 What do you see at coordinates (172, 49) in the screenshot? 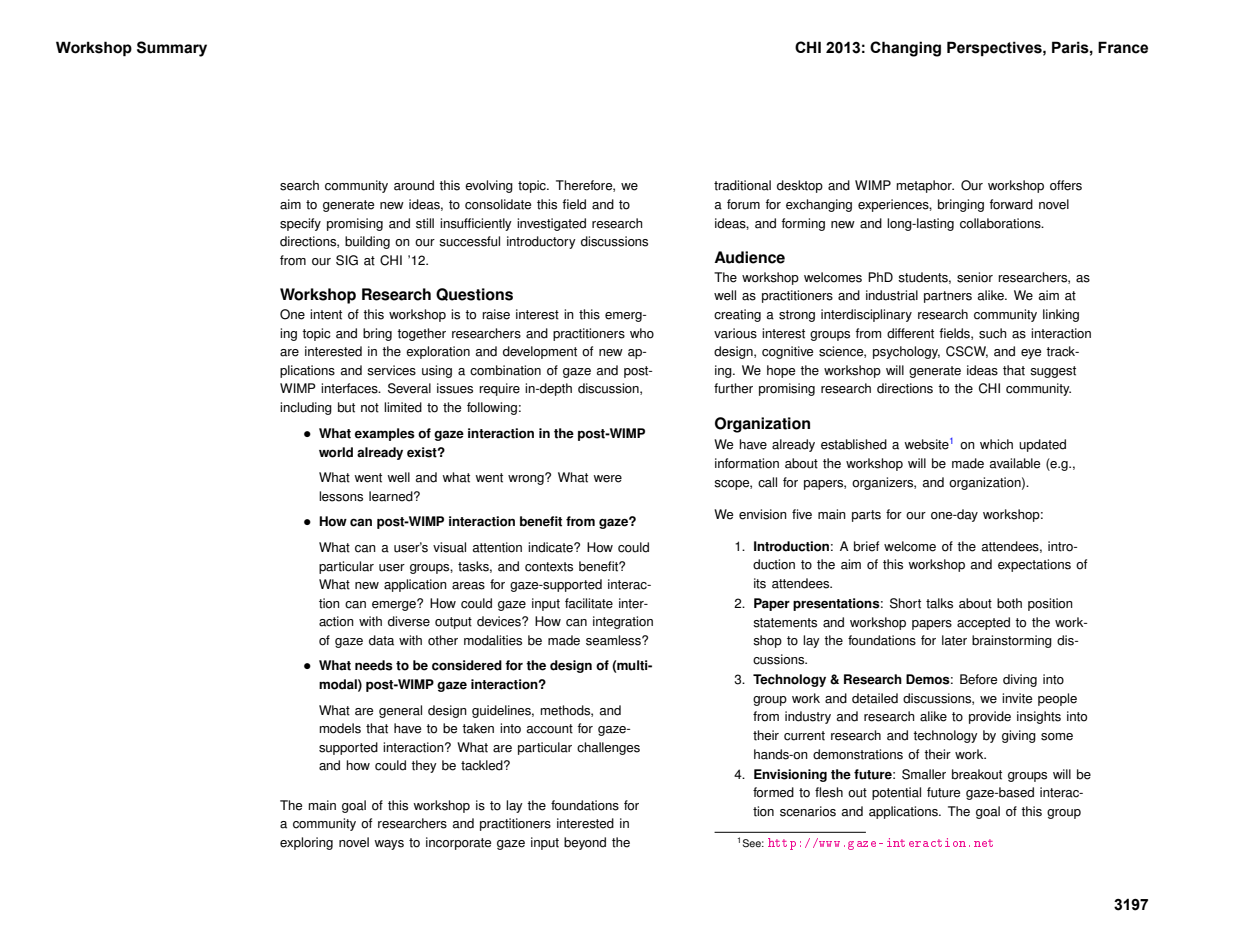
I see `Summary` at bounding box center [172, 49].
